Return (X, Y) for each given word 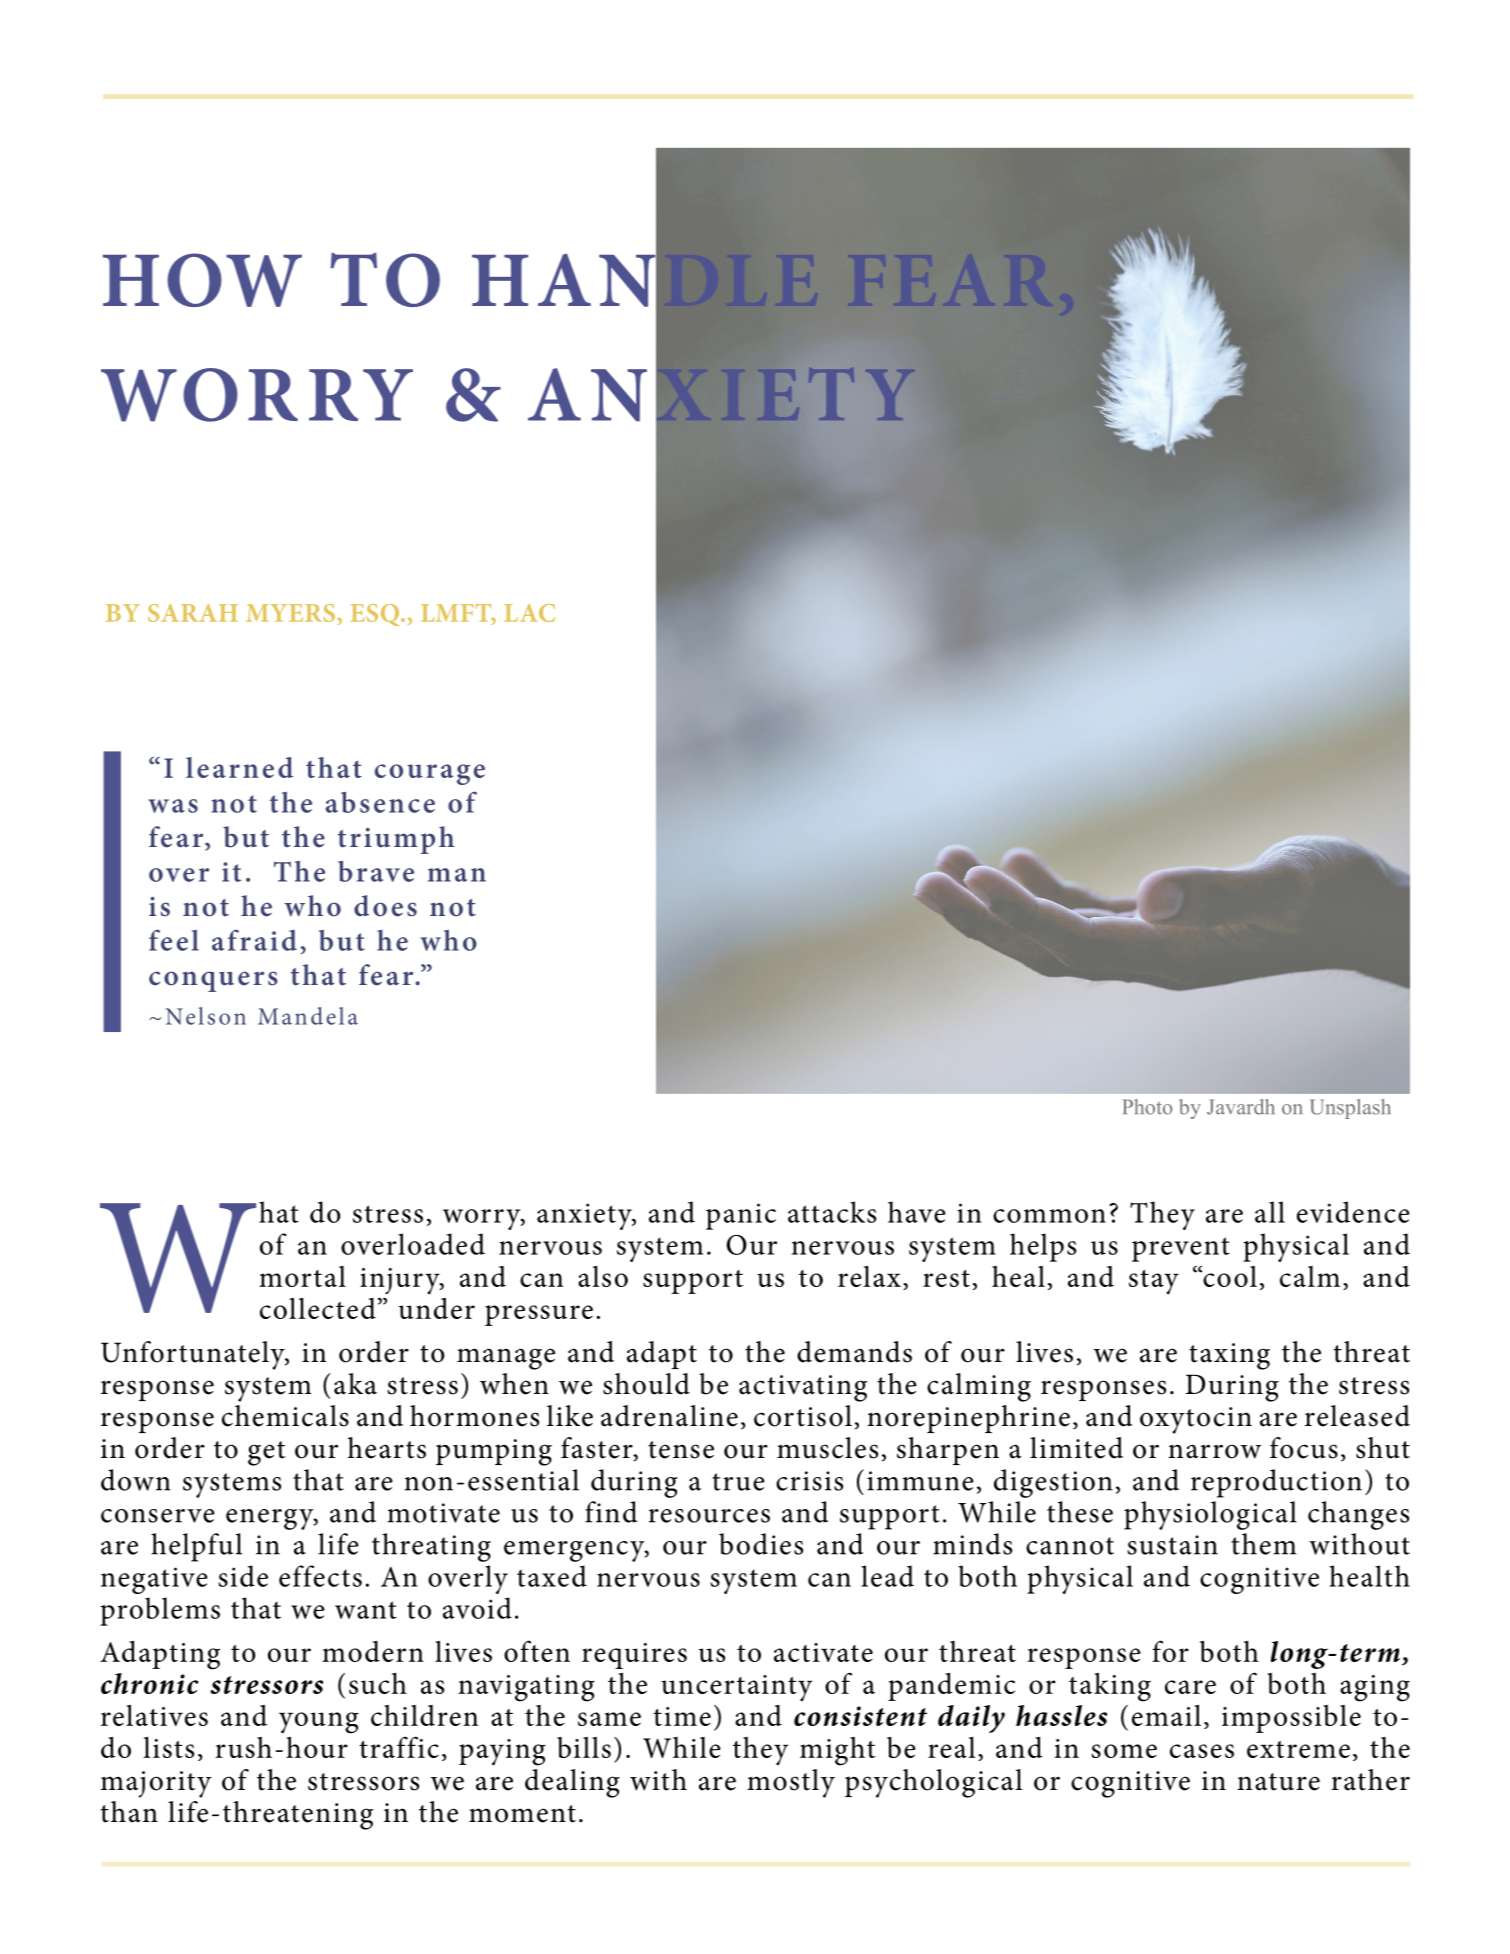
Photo (1147, 1107)
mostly (791, 1783)
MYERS (290, 613)
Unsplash (1350, 1109)
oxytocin (1196, 1420)
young (319, 1723)
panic (741, 1216)
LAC (529, 613)
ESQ (376, 615)
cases (1202, 1751)
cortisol (803, 1416)
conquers (213, 981)
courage (430, 774)
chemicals (285, 1416)
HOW (202, 280)
